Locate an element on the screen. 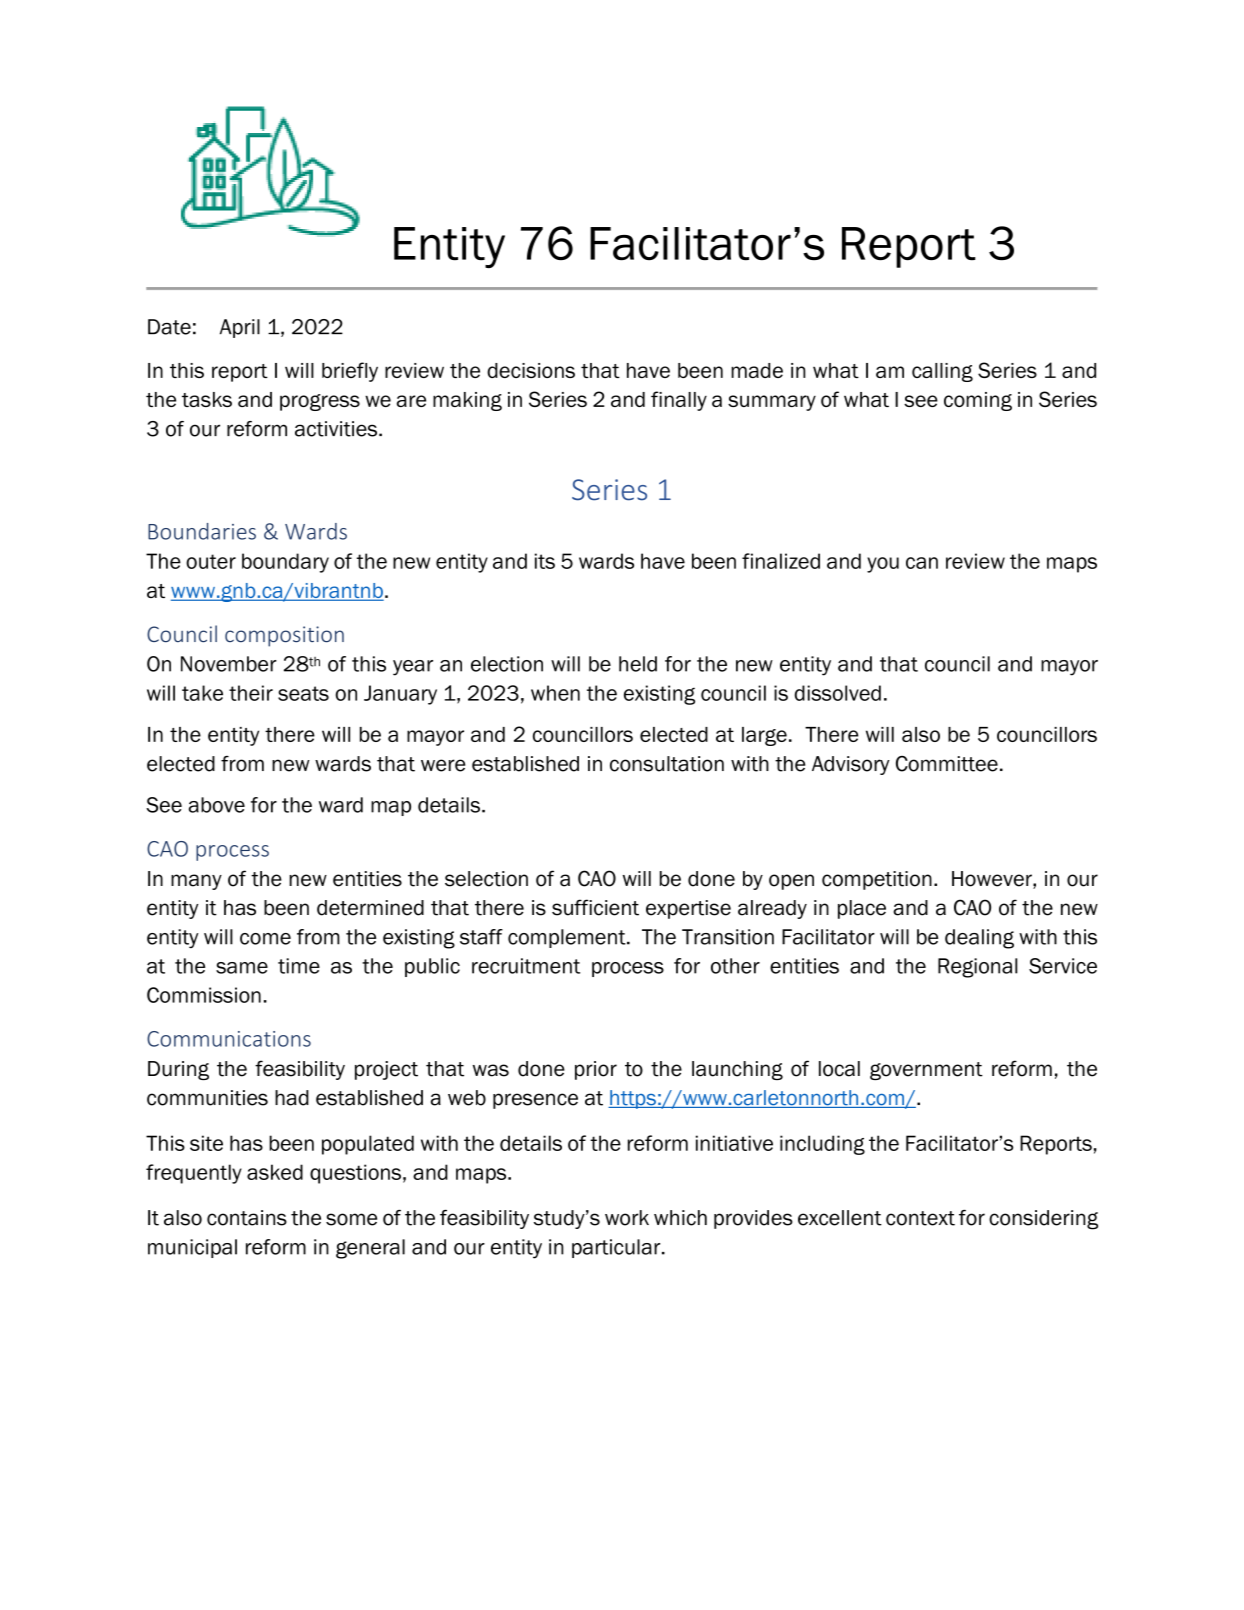 The width and height of the screenshot is (1244, 1610). April is located at coordinates (240, 328).
